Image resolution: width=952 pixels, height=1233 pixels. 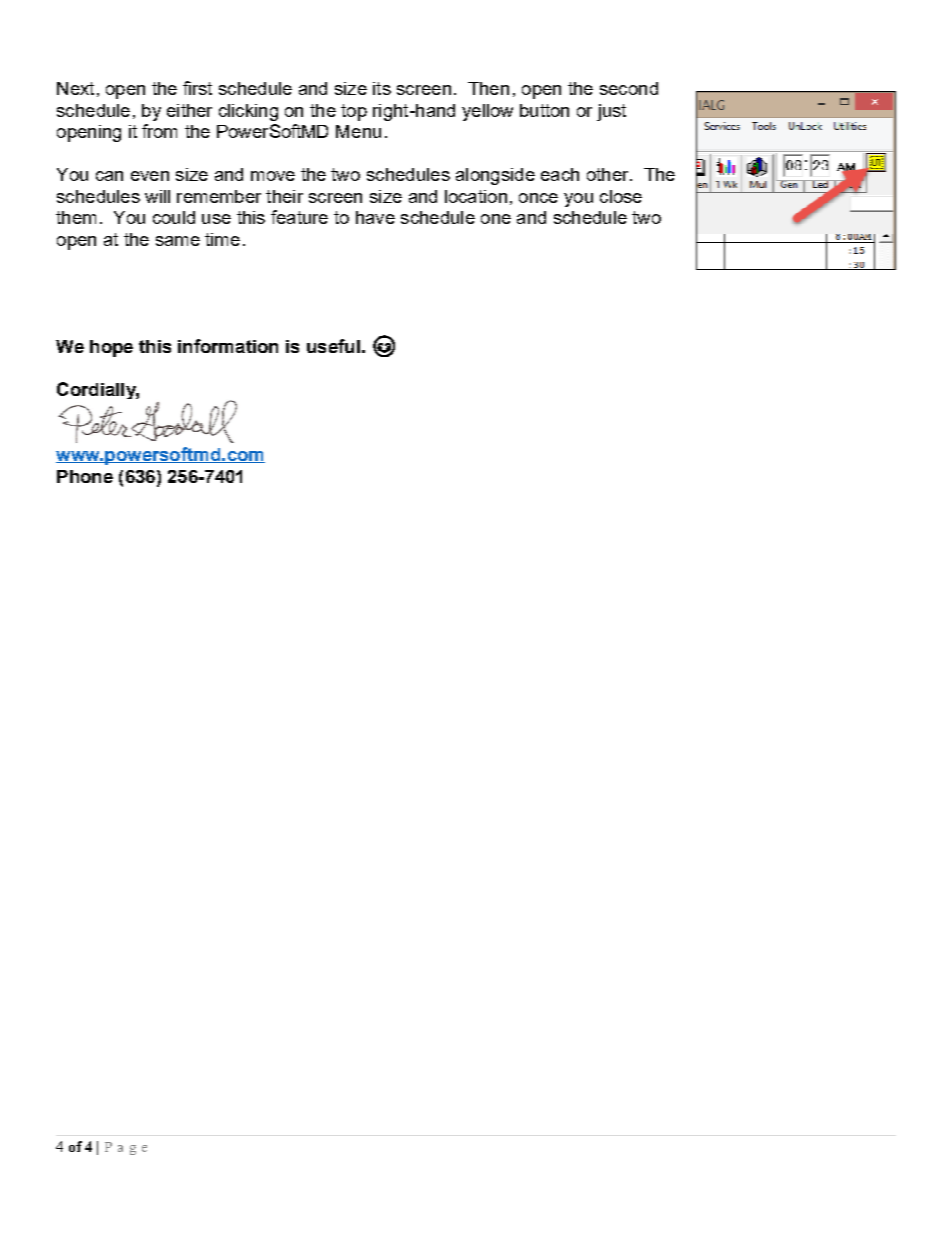 What do you see at coordinates (284, 196) in the document?
I see `their` at bounding box center [284, 196].
